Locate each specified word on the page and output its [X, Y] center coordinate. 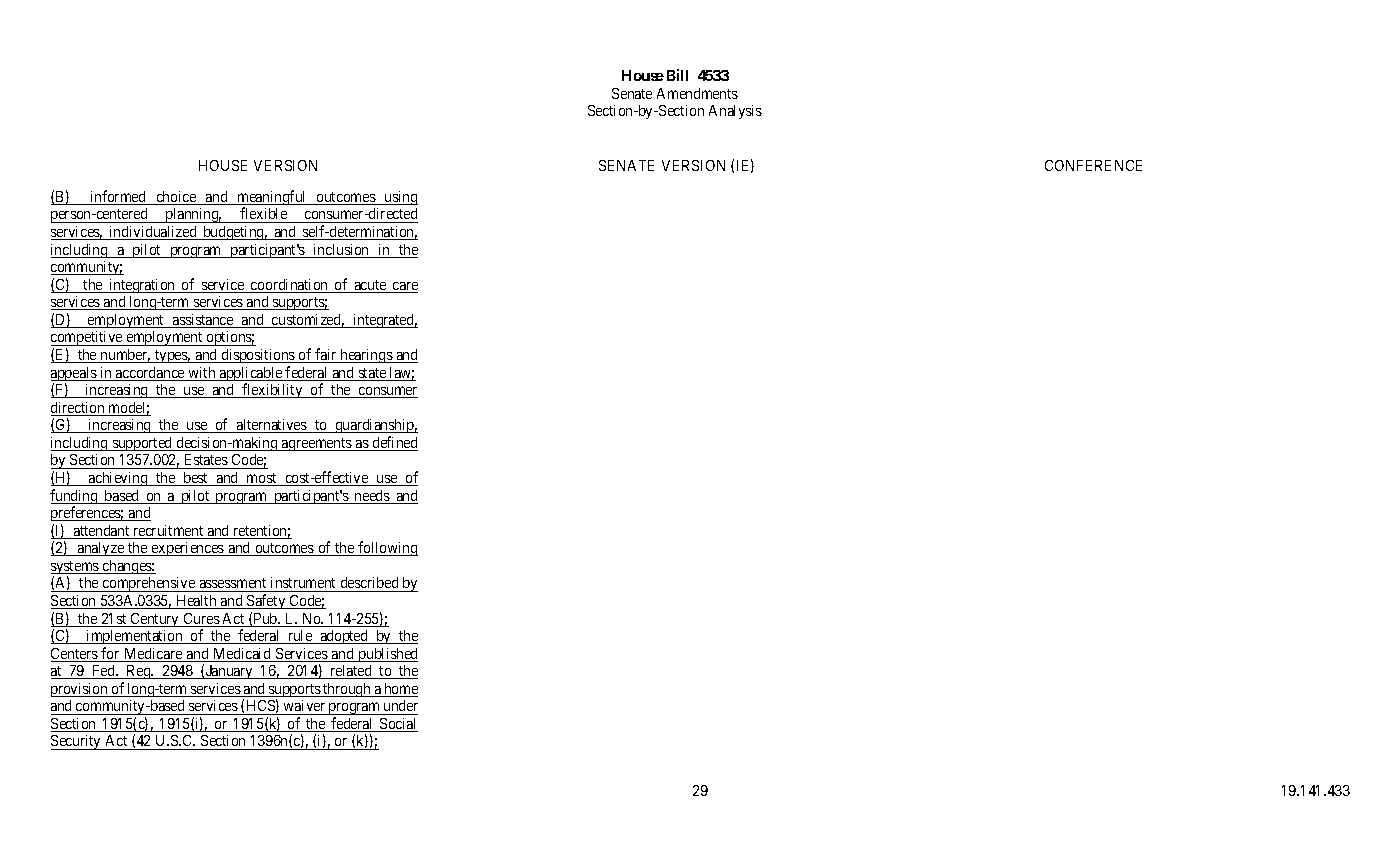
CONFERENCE [1093, 165]
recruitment [168, 532]
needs [371, 497]
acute [370, 286]
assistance [203, 321]
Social [398, 725]
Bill [677, 75]
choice [176, 198]
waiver [305, 707]
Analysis [735, 112]
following [387, 548]
